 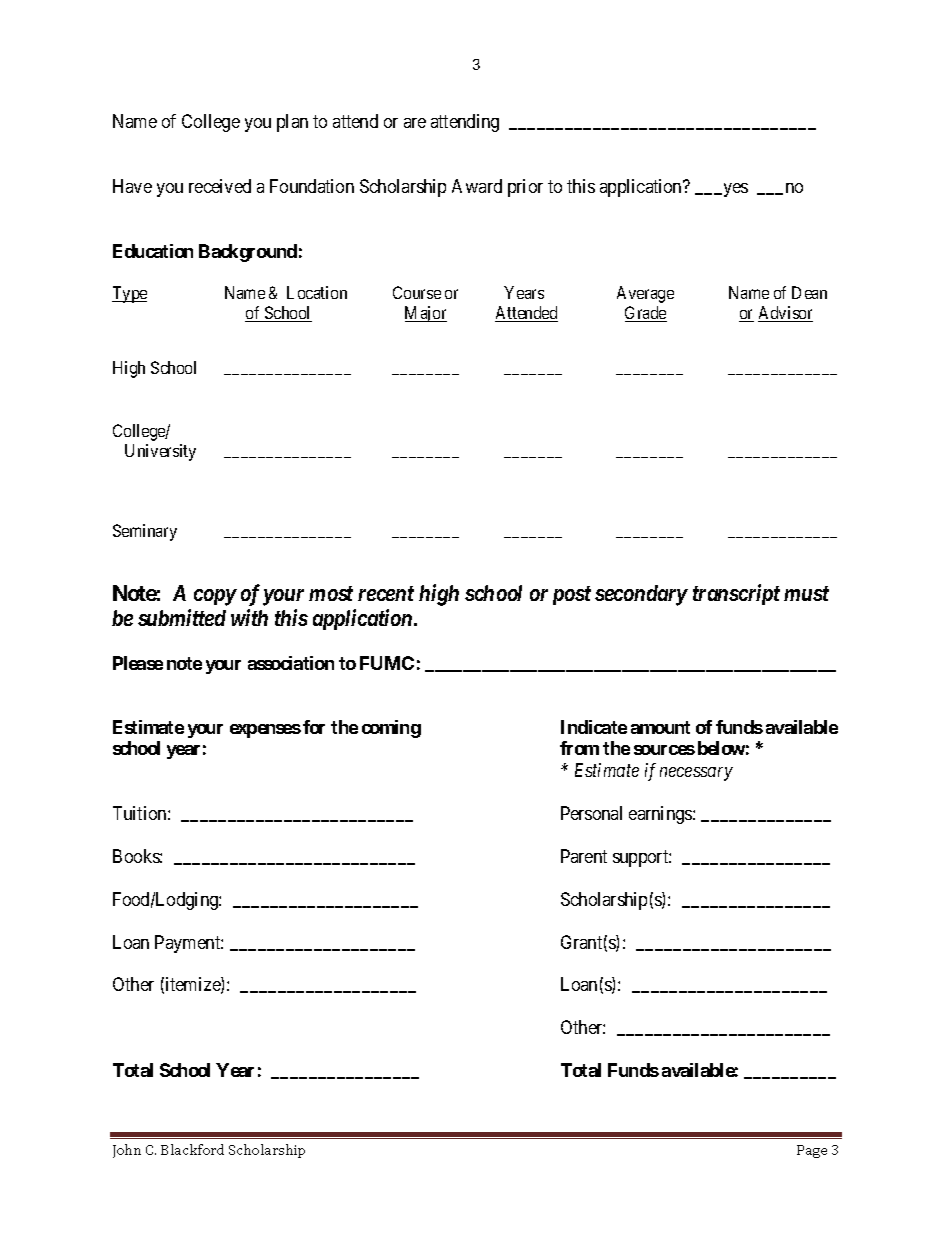 I want to click on recent, so click(x=386, y=593).
